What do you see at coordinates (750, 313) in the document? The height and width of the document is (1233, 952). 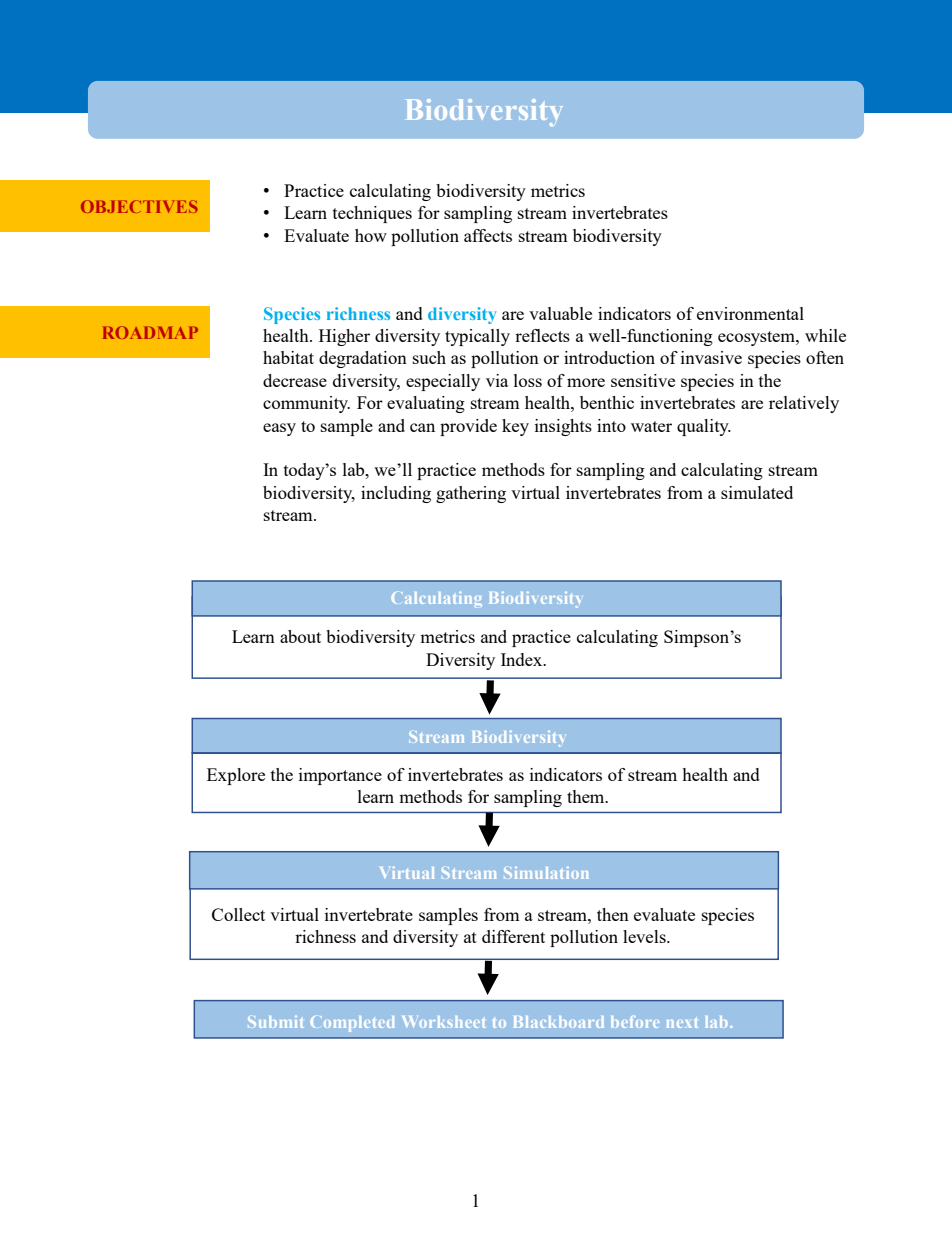 I see `environmental` at bounding box center [750, 313].
